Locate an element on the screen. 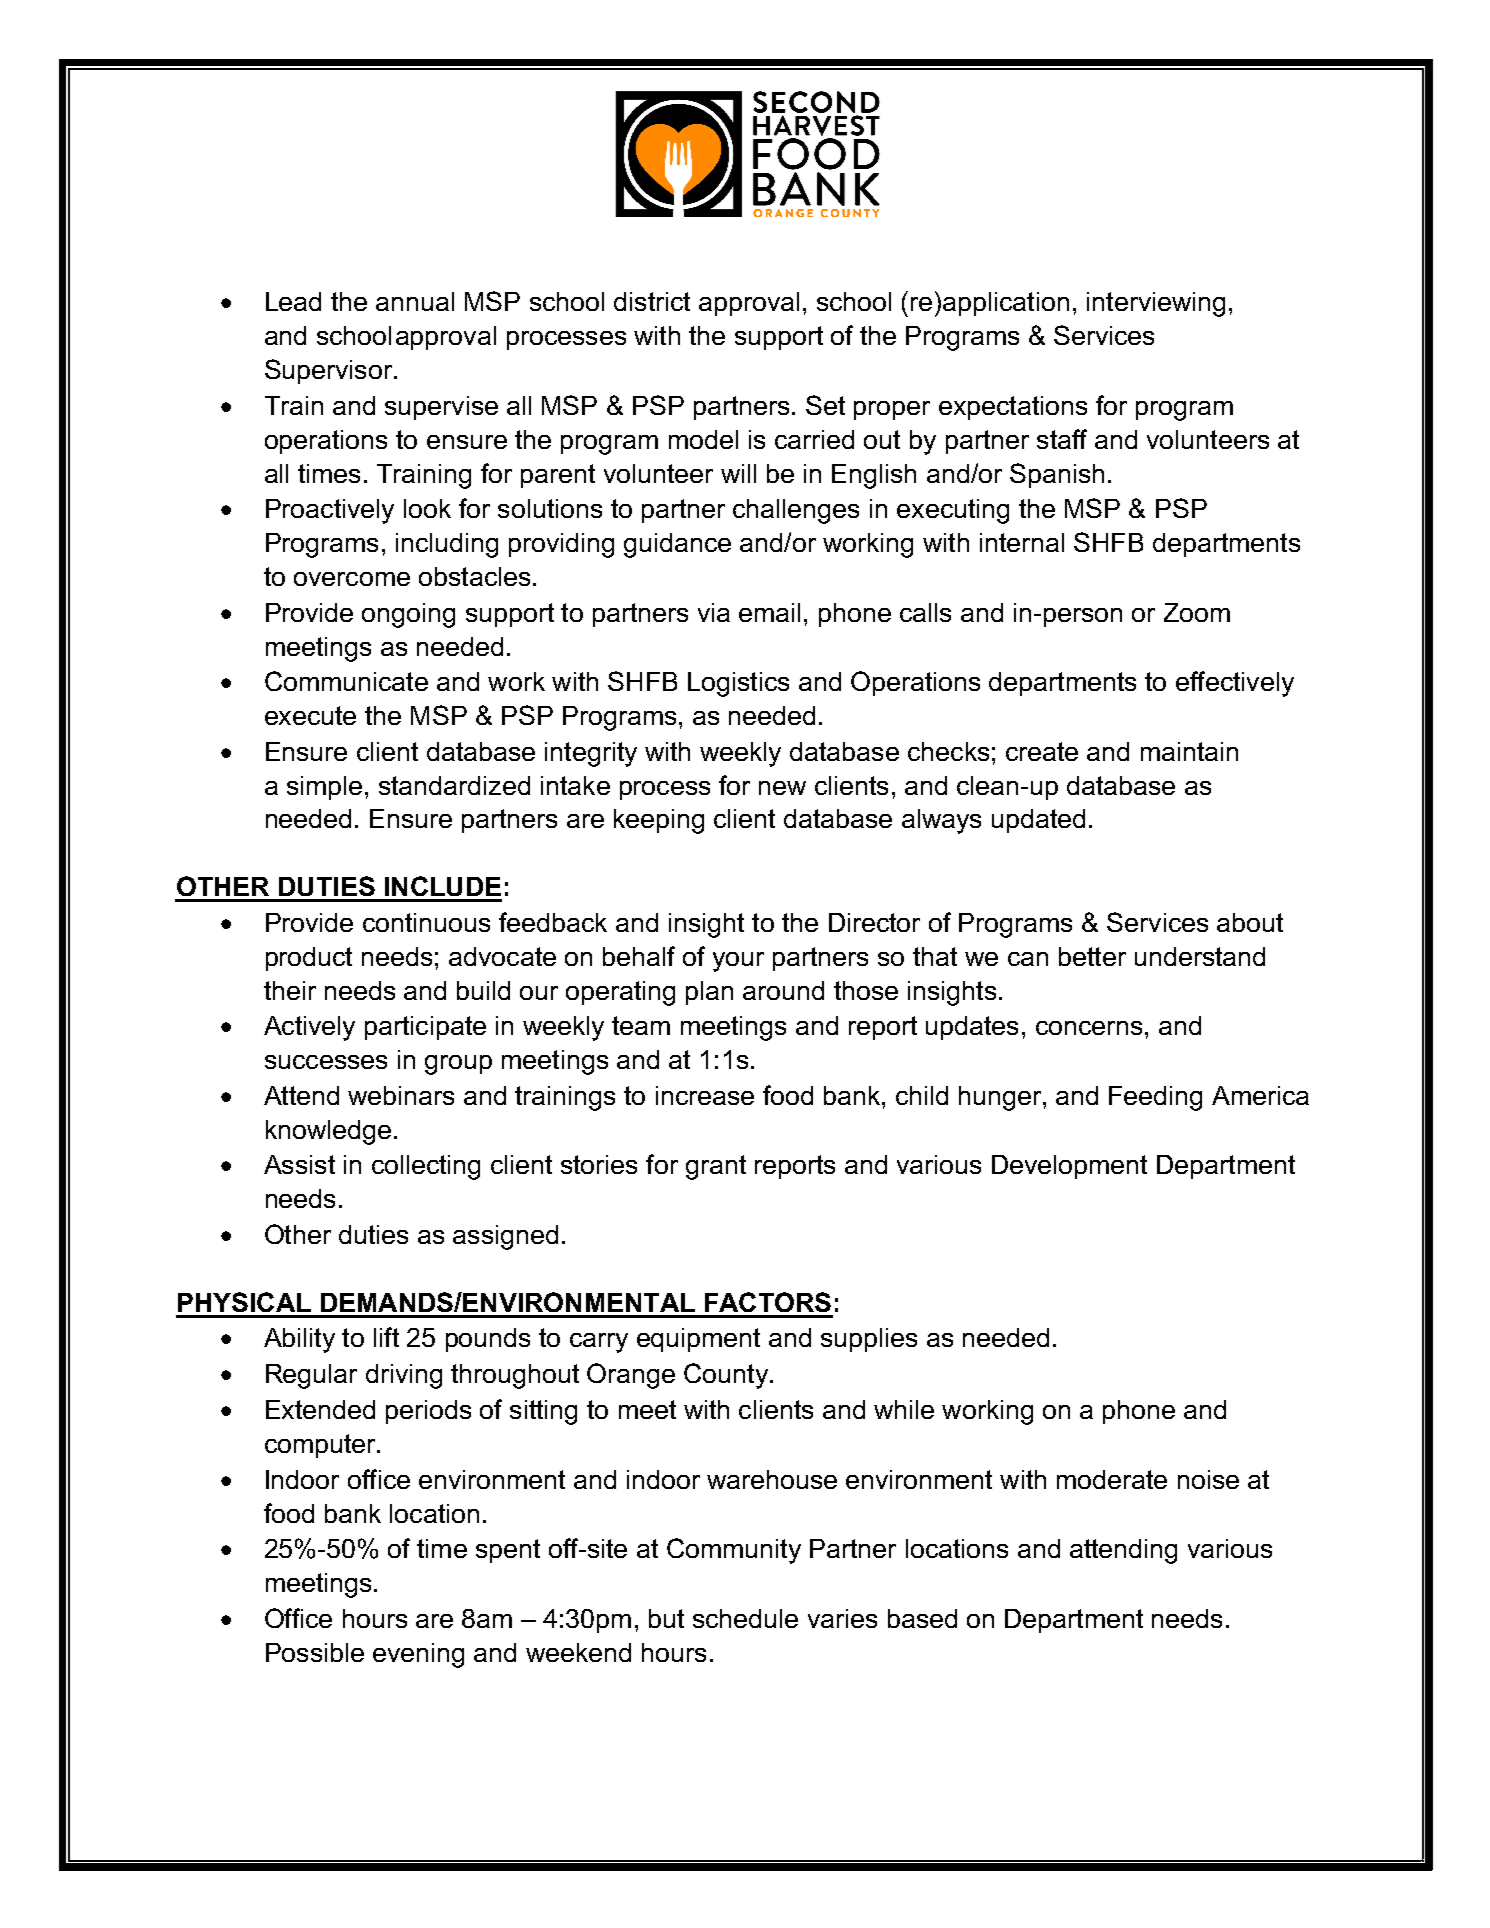 The width and height of the screenshot is (1490, 1928). Possible is located at coordinates (315, 1652).
